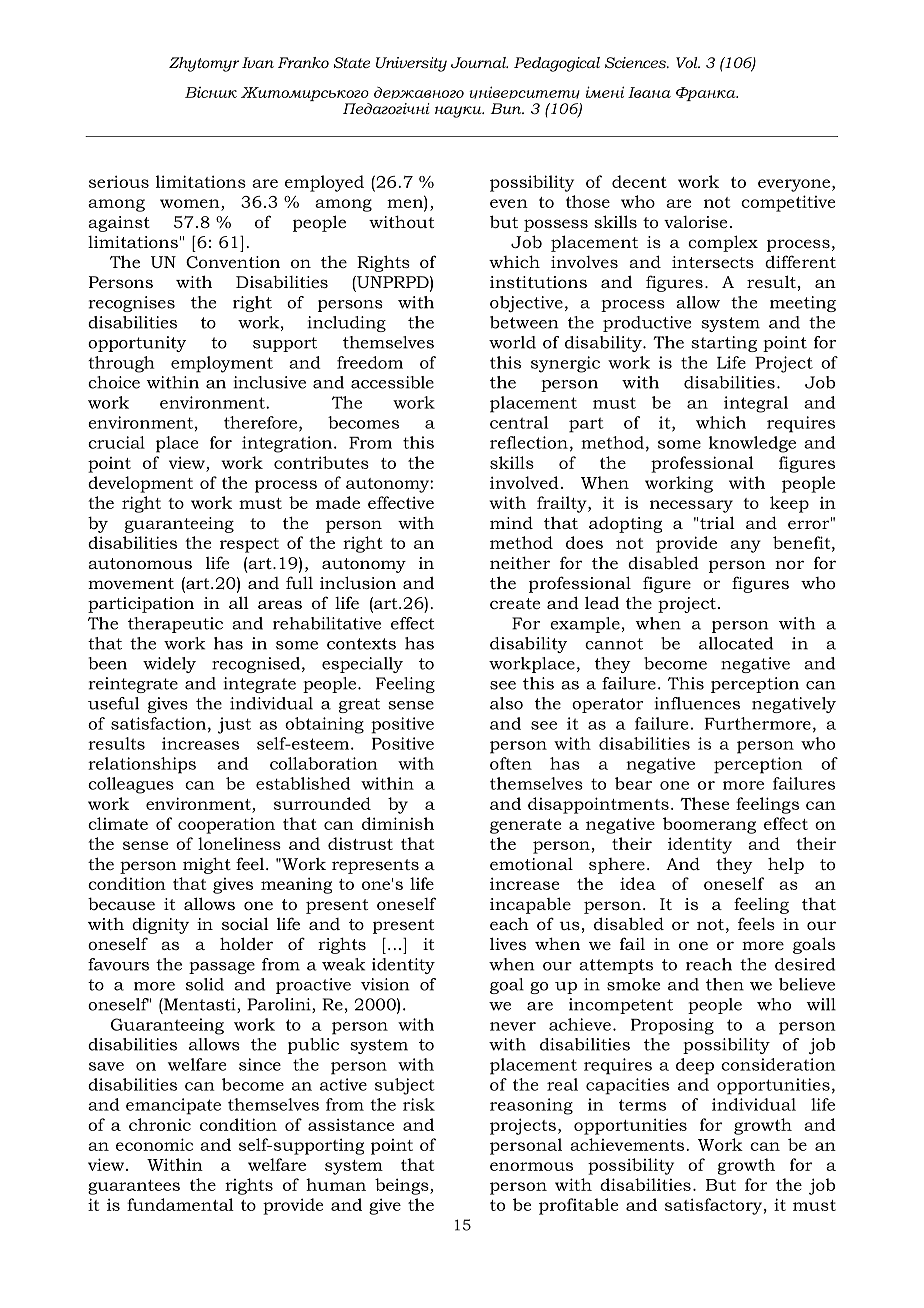 Image resolution: width=924 pixels, height=1308 pixels. What do you see at coordinates (160, 925) in the screenshot?
I see `dignity` at bounding box center [160, 925].
